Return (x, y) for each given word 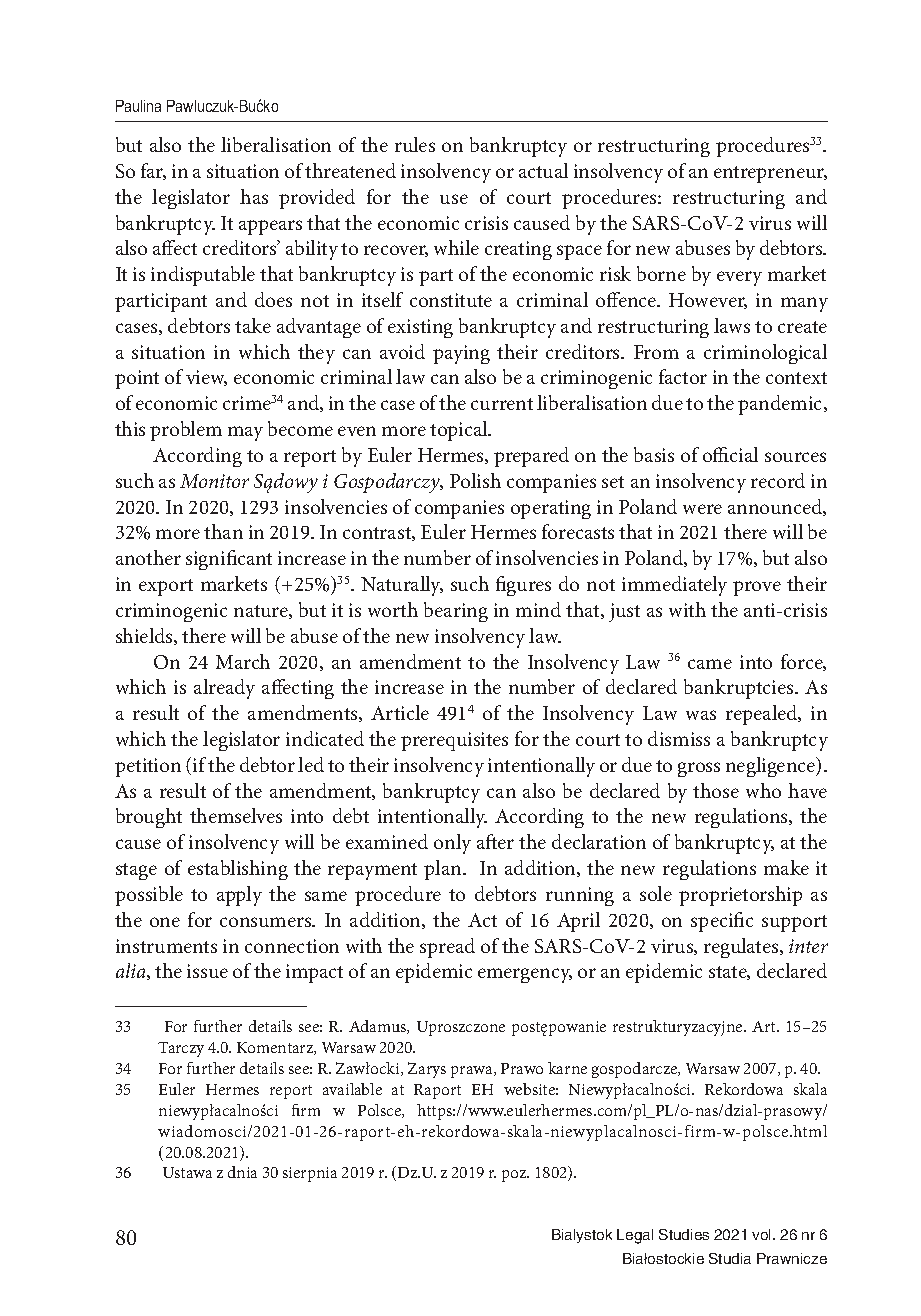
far (153, 171)
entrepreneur (770, 174)
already (224, 689)
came (710, 664)
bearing (456, 612)
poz (515, 1176)
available (352, 1089)
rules (415, 144)
